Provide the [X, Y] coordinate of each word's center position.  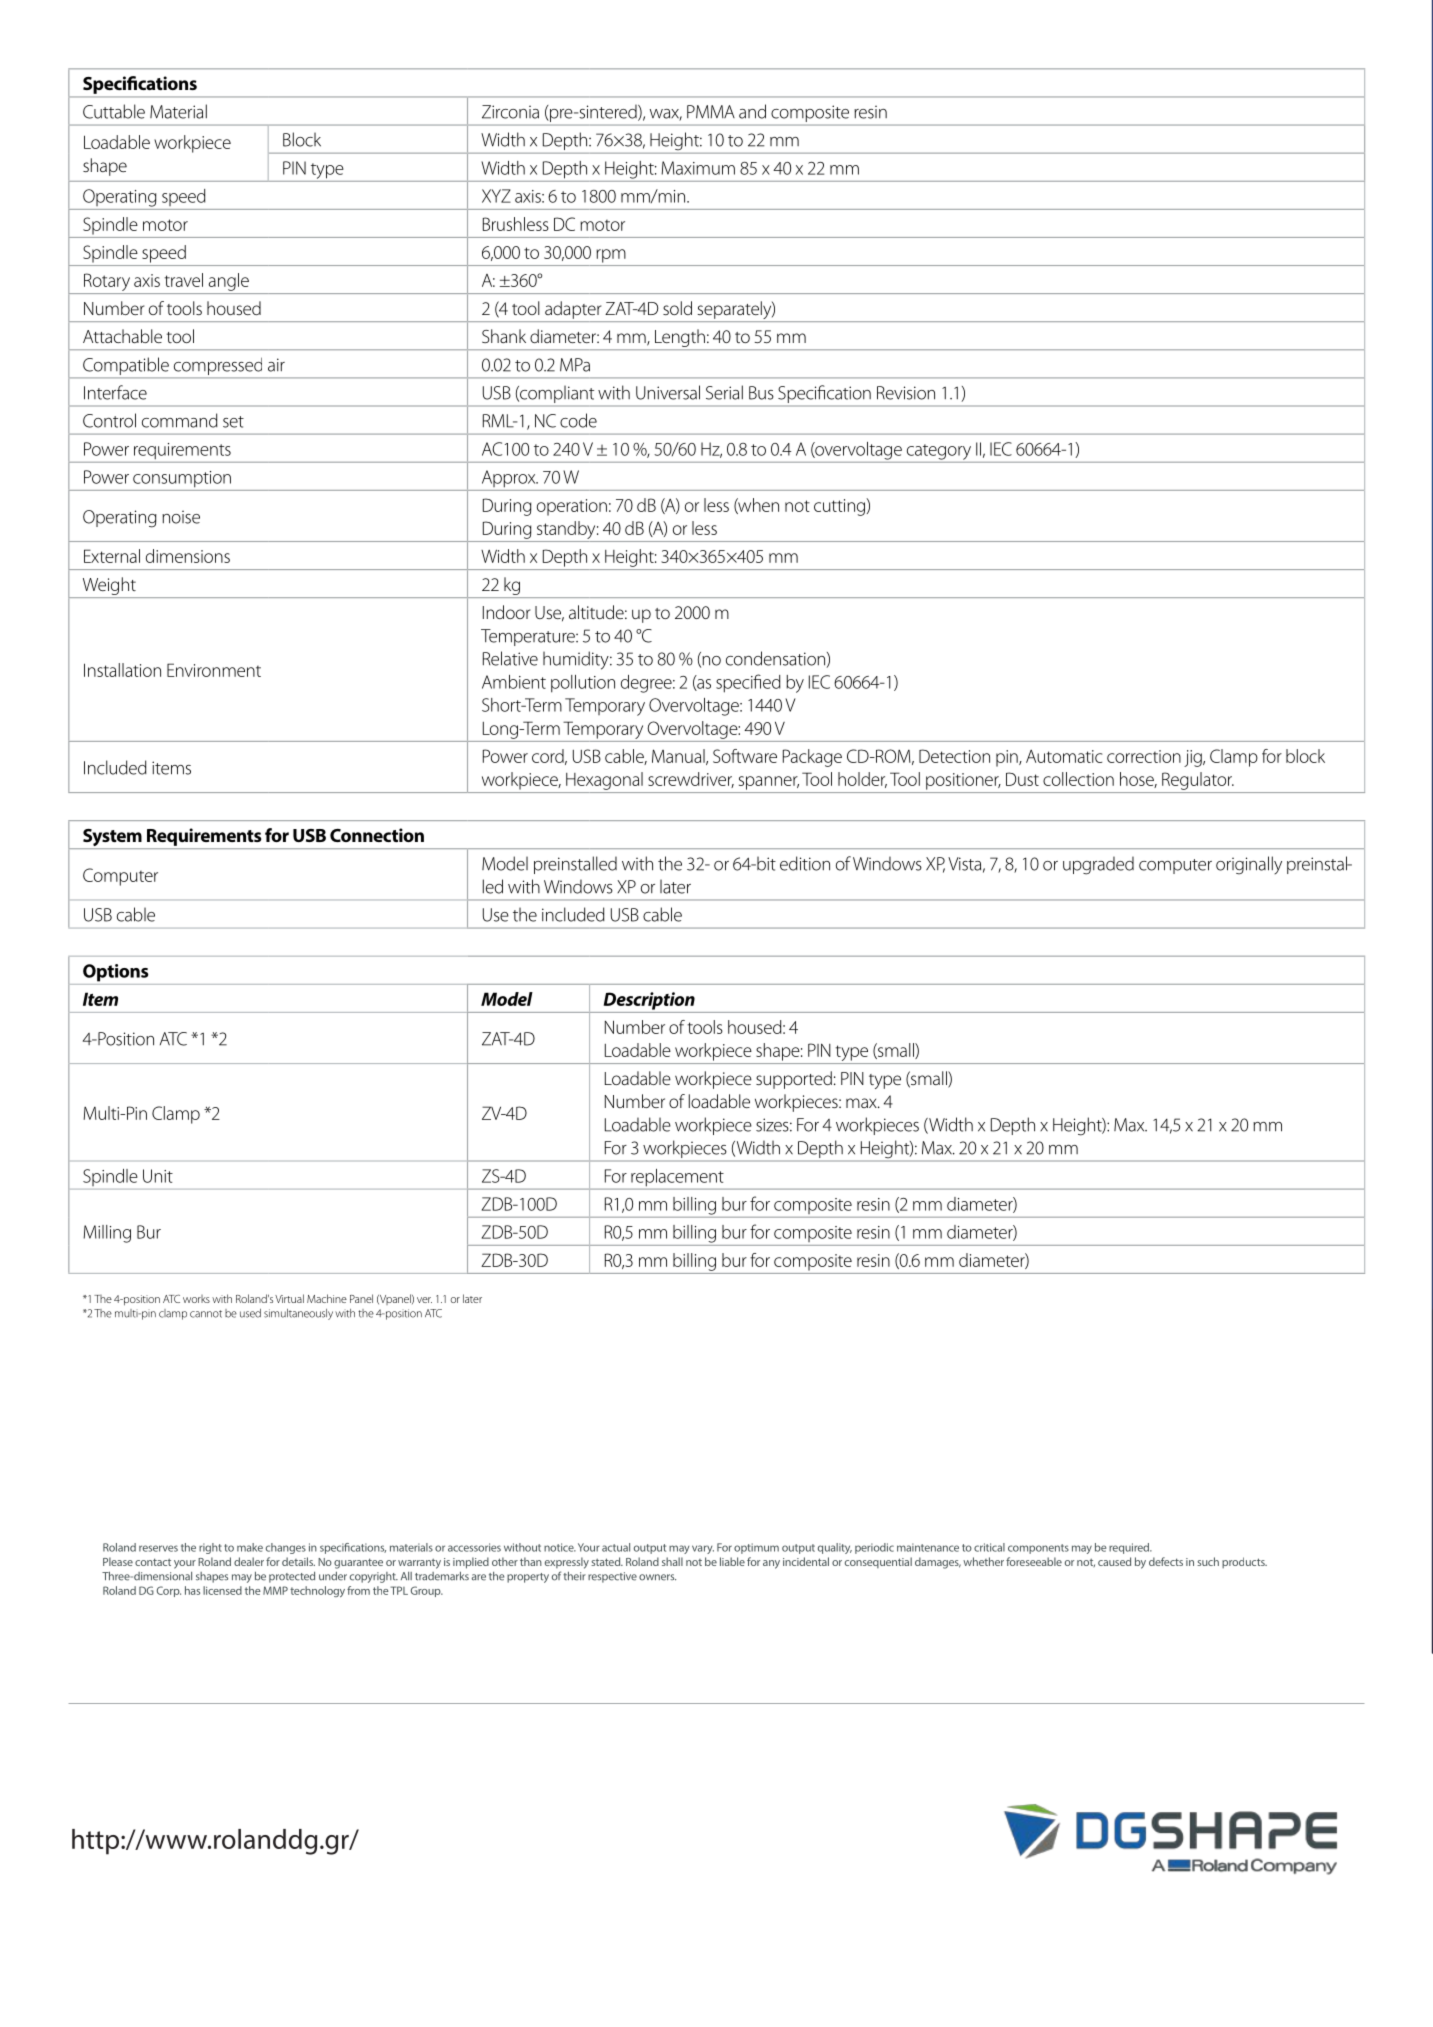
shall [672, 1561]
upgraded [1098, 865]
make [250, 1547]
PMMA [711, 112]
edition [805, 863]
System [112, 839]
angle [229, 282]
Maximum [698, 168]
